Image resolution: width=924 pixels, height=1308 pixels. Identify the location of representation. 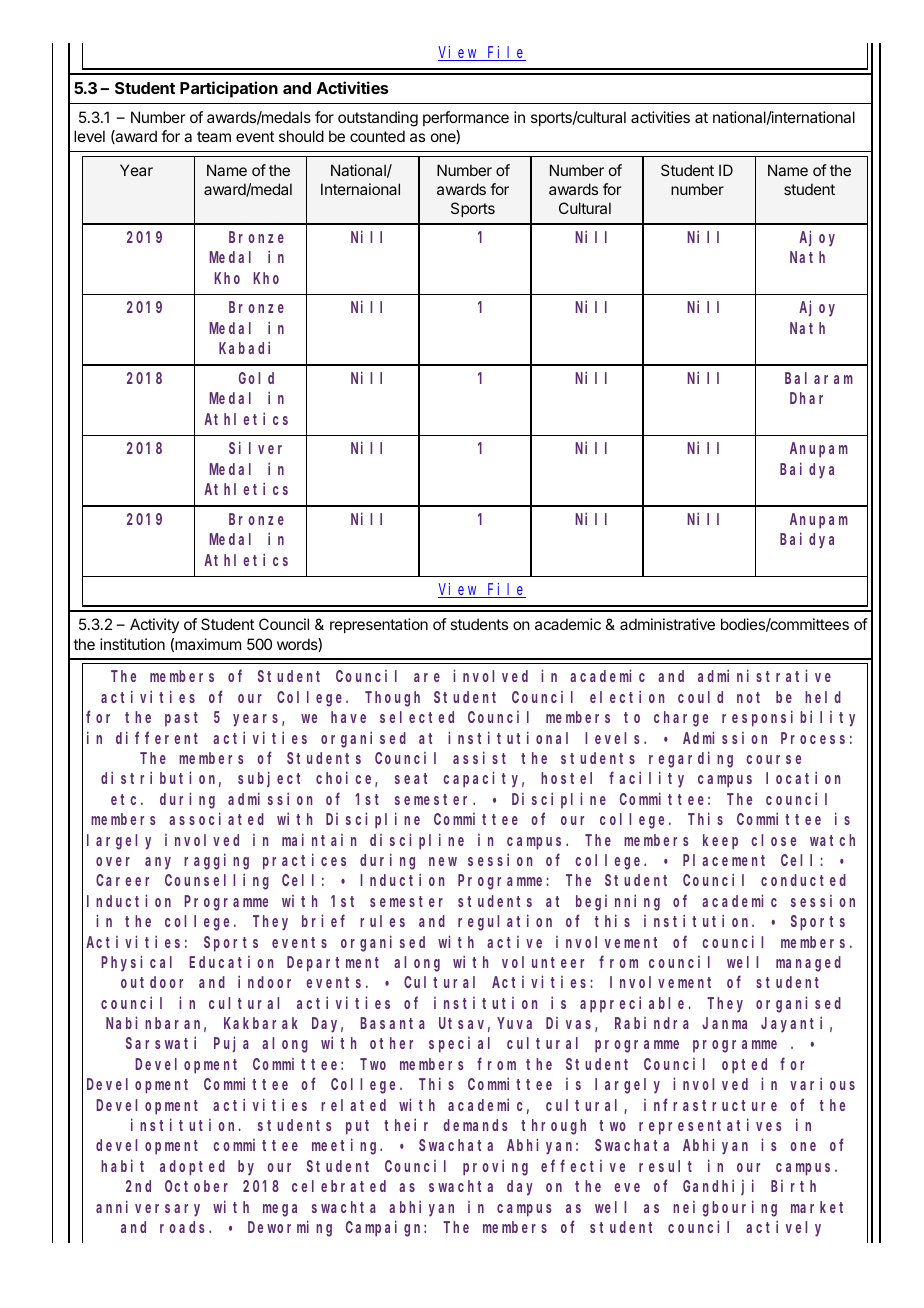
(379, 625).
